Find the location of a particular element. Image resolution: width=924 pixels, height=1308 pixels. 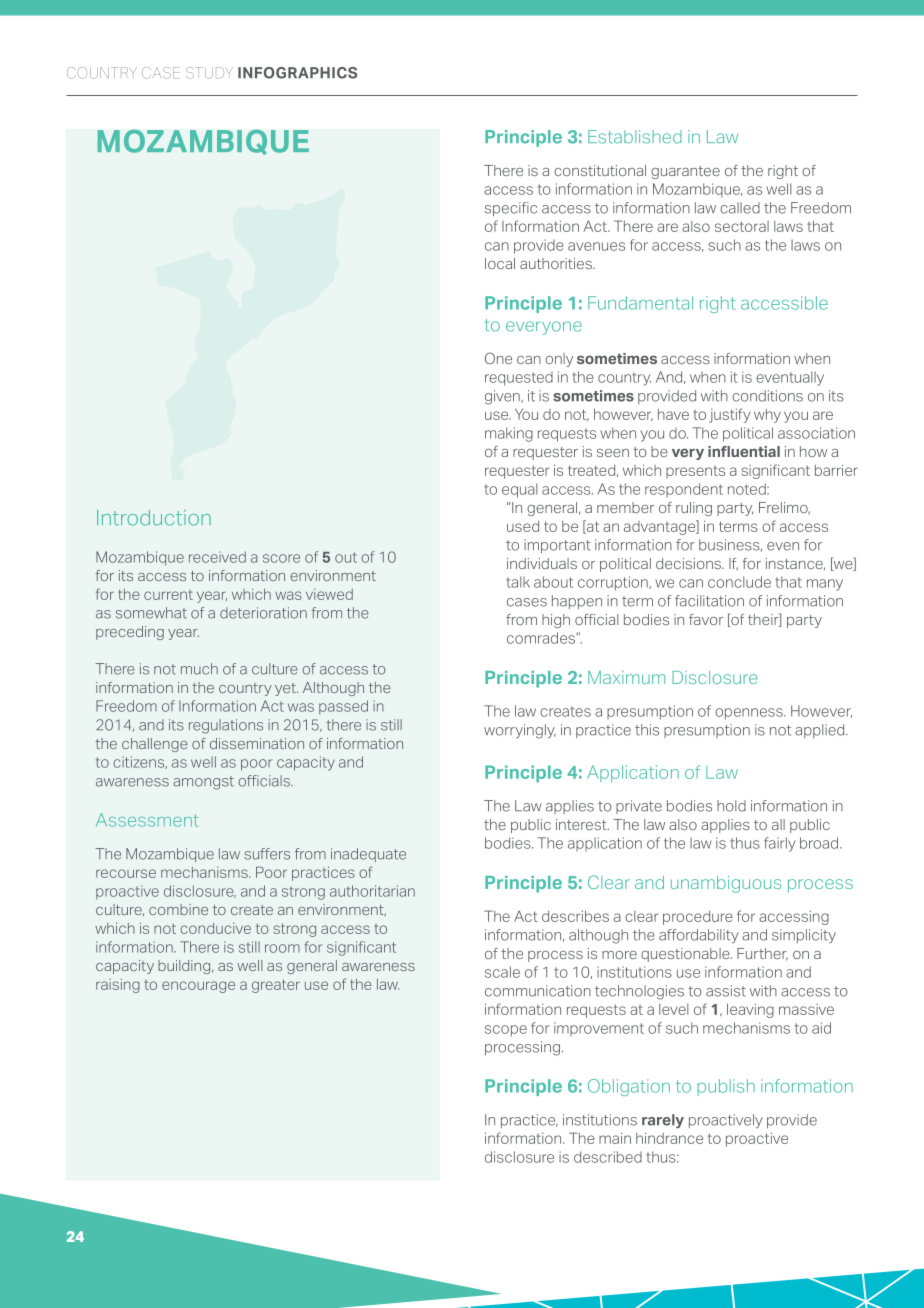

Introduction is located at coordinates (154, 518).
